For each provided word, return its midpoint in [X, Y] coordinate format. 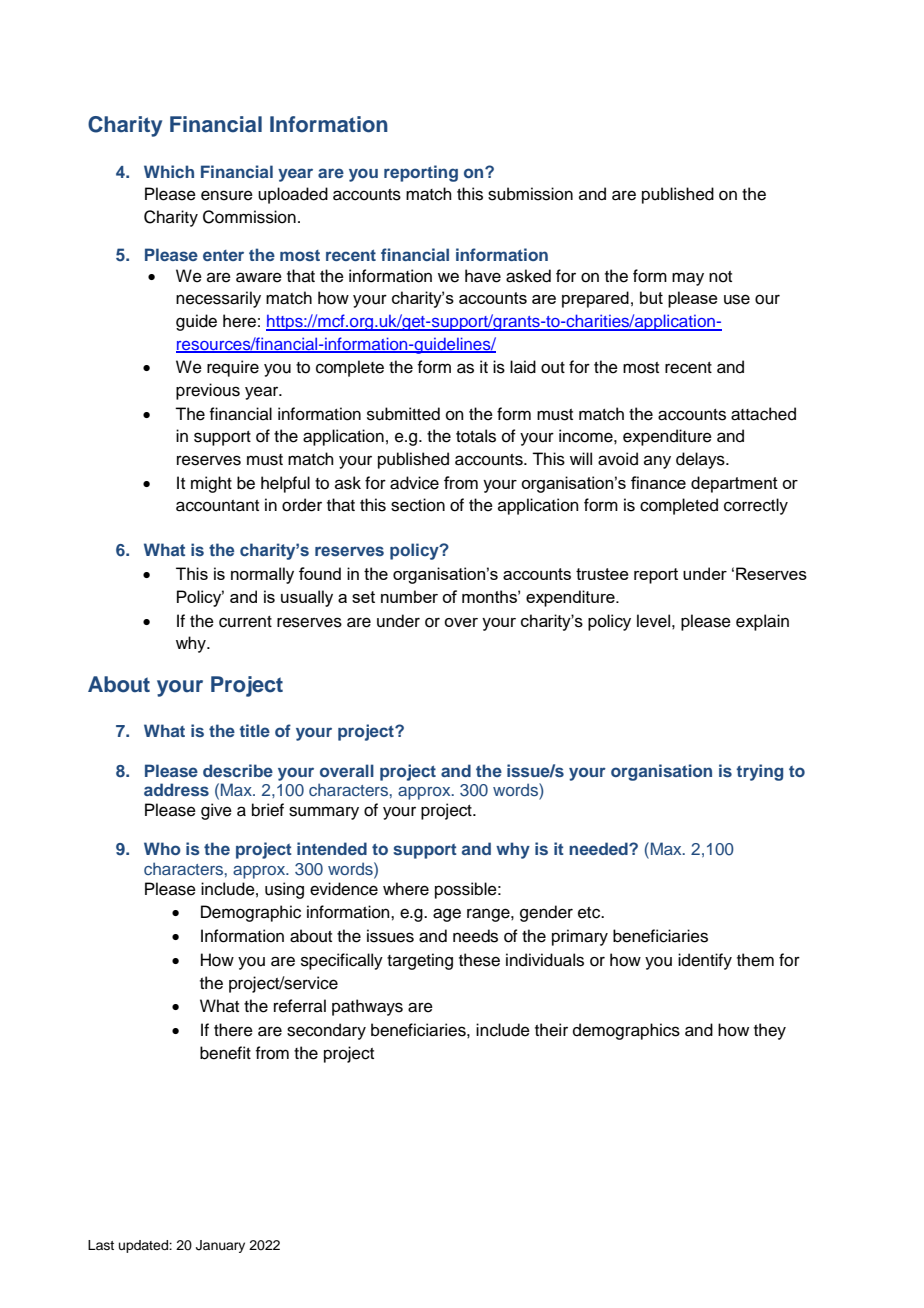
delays [701, 460]
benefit [225, 1053]
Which [169, 171]
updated [144, 1246]
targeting [420, 961]
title [255, 730]
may [688, 279]
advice [414, 483]
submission [530, 194]
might [211, 484]
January [220, 1246]
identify [705, 961]
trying [760, 772]
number [409, 596]
